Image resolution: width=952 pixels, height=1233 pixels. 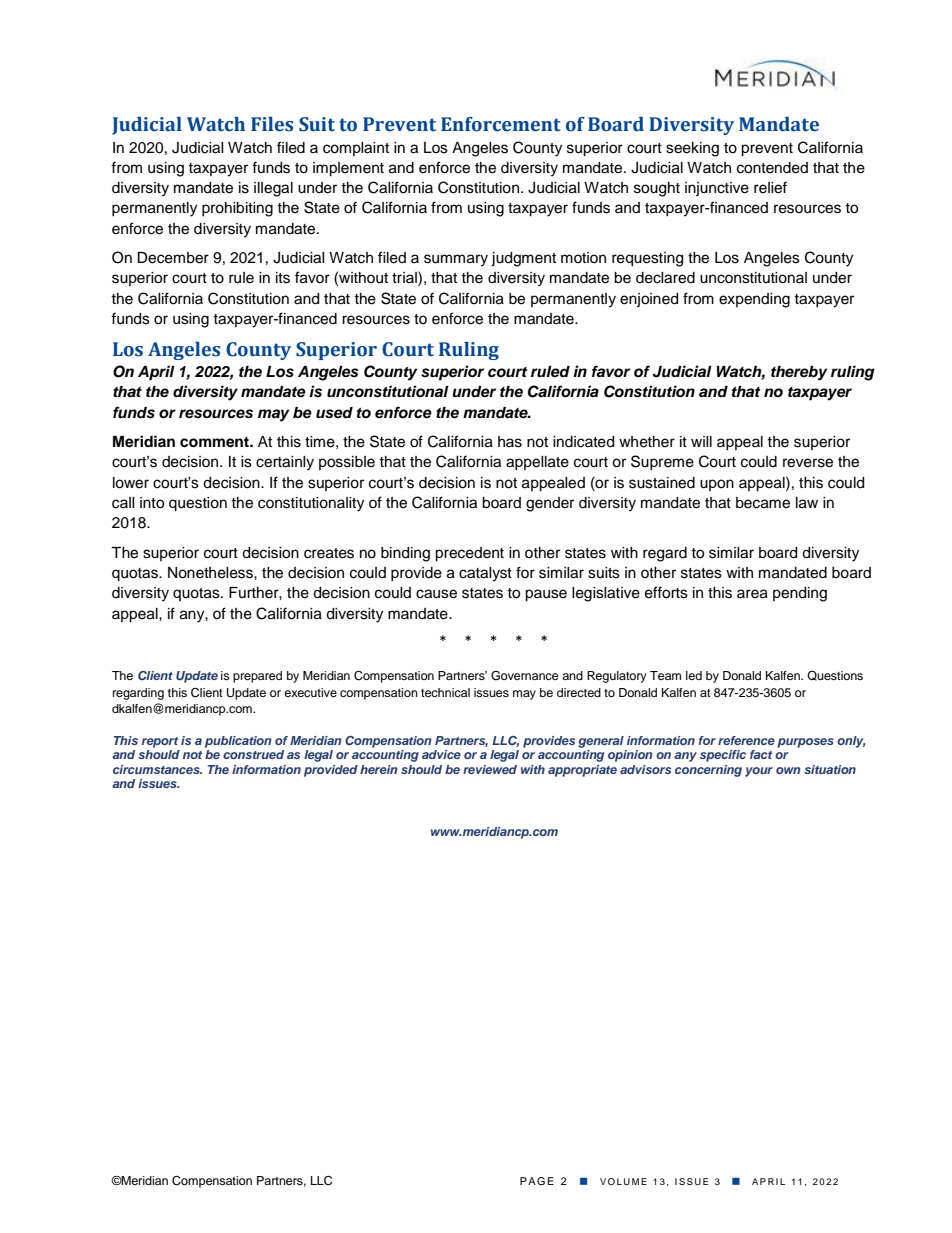 What do you see at coordinates (623, 1181) in the screenshot?
I see `VOLUME` at bounding box center [623, 1181].
